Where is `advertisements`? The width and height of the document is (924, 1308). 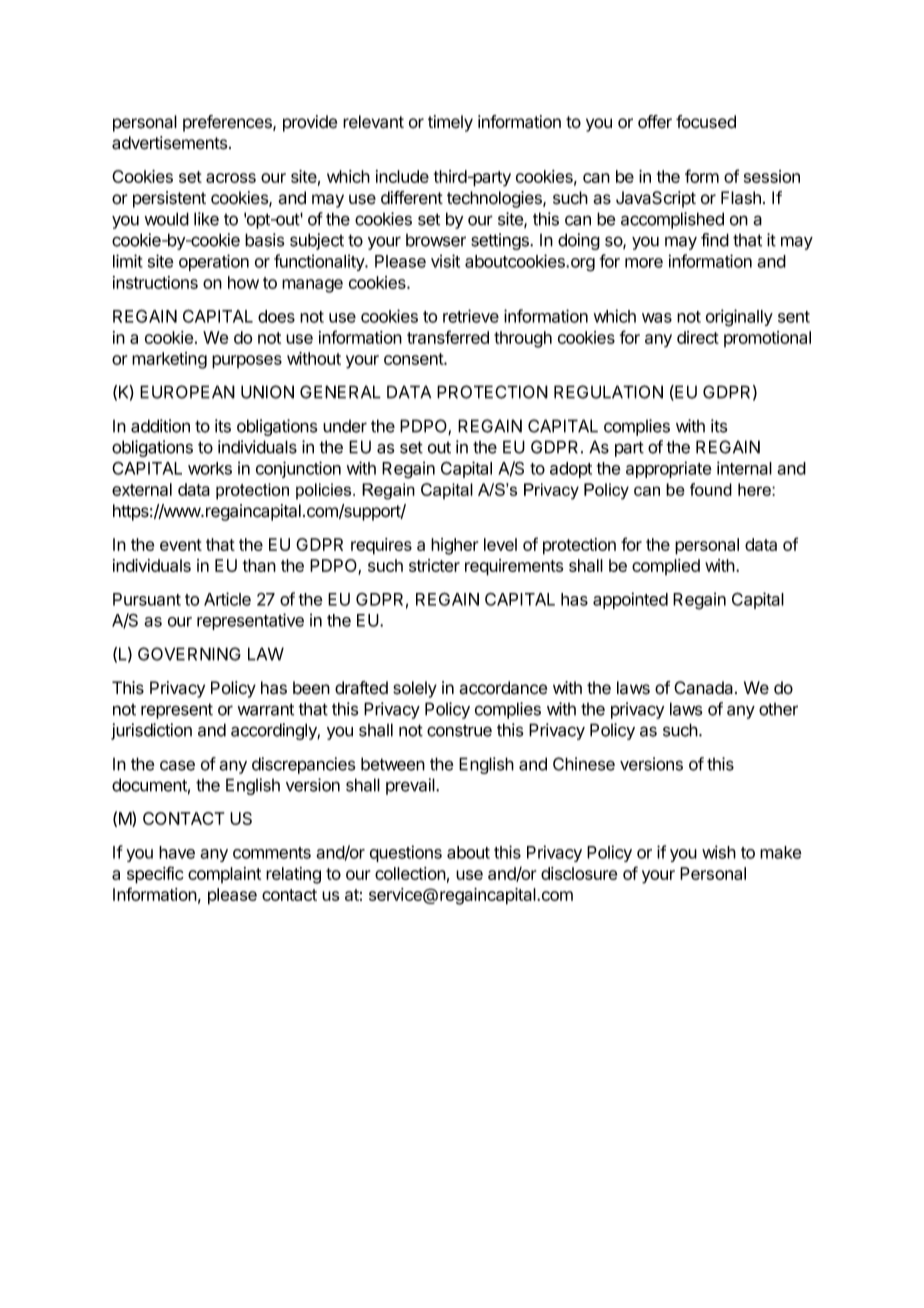 advertisements is located at coordinates (171, 143).
